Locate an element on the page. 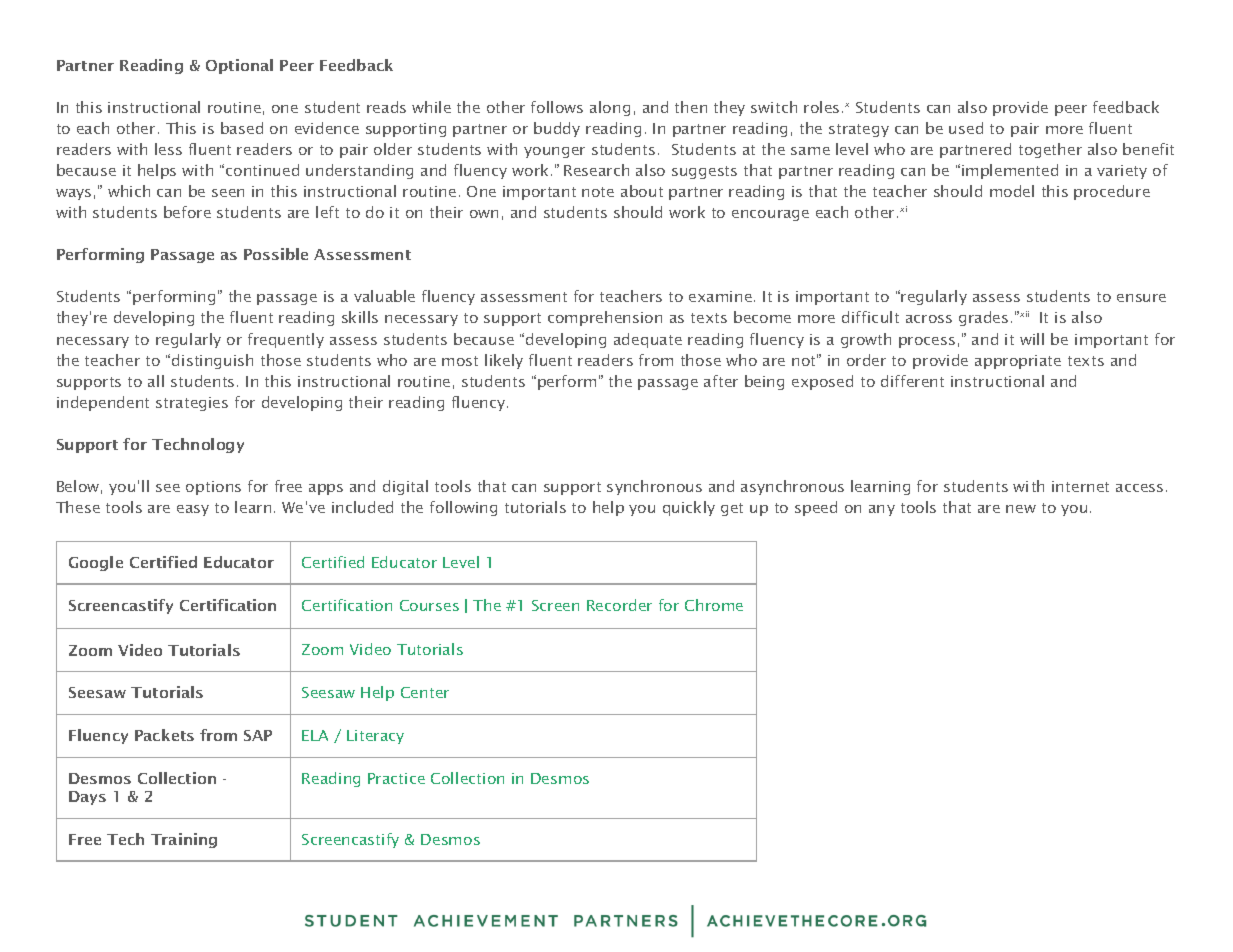 The height and width of the page is (952, 1233). Chrome is located at coordinates (714, 605).
